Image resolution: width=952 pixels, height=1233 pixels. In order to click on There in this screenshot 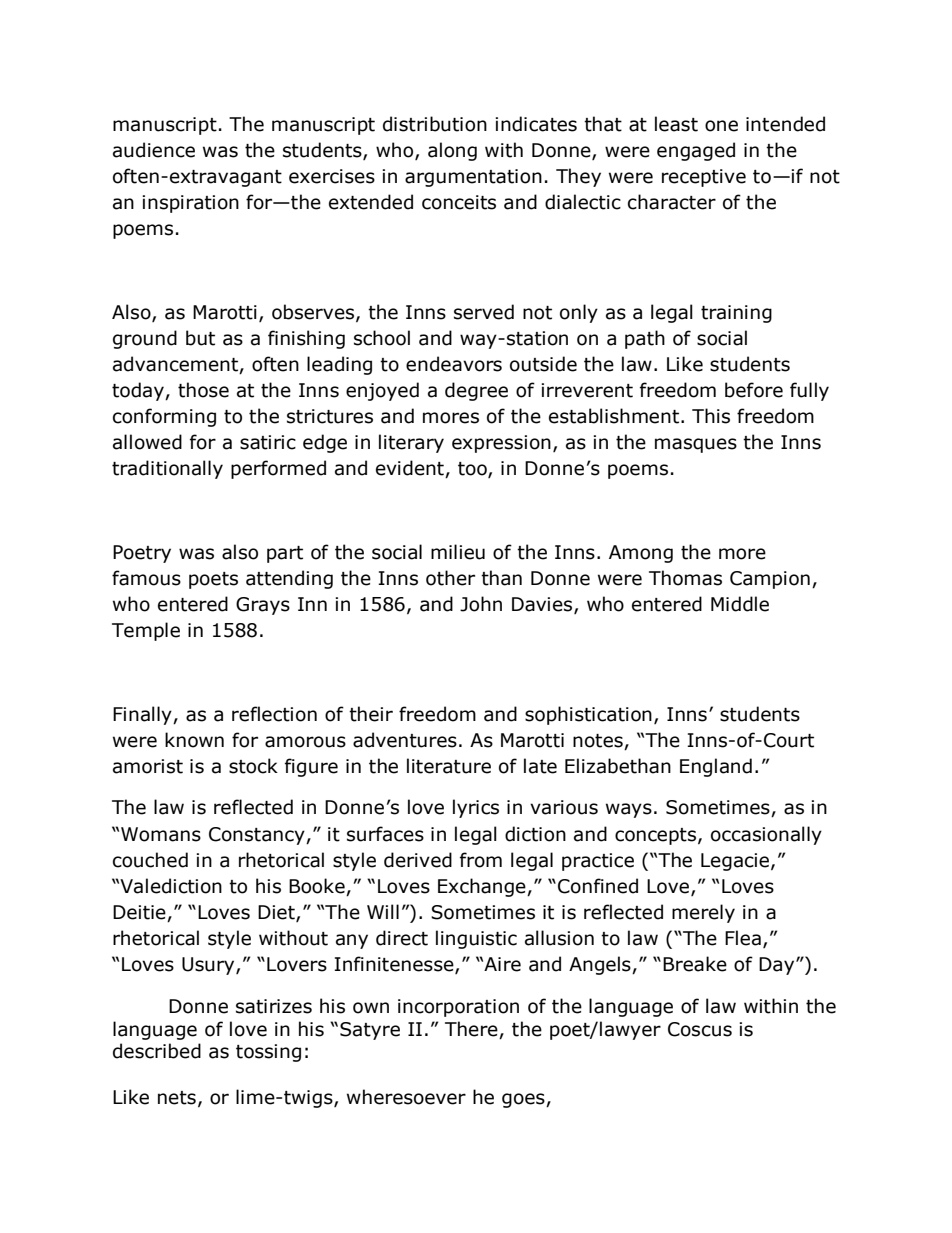, I will do `click(471, 1029)`.
